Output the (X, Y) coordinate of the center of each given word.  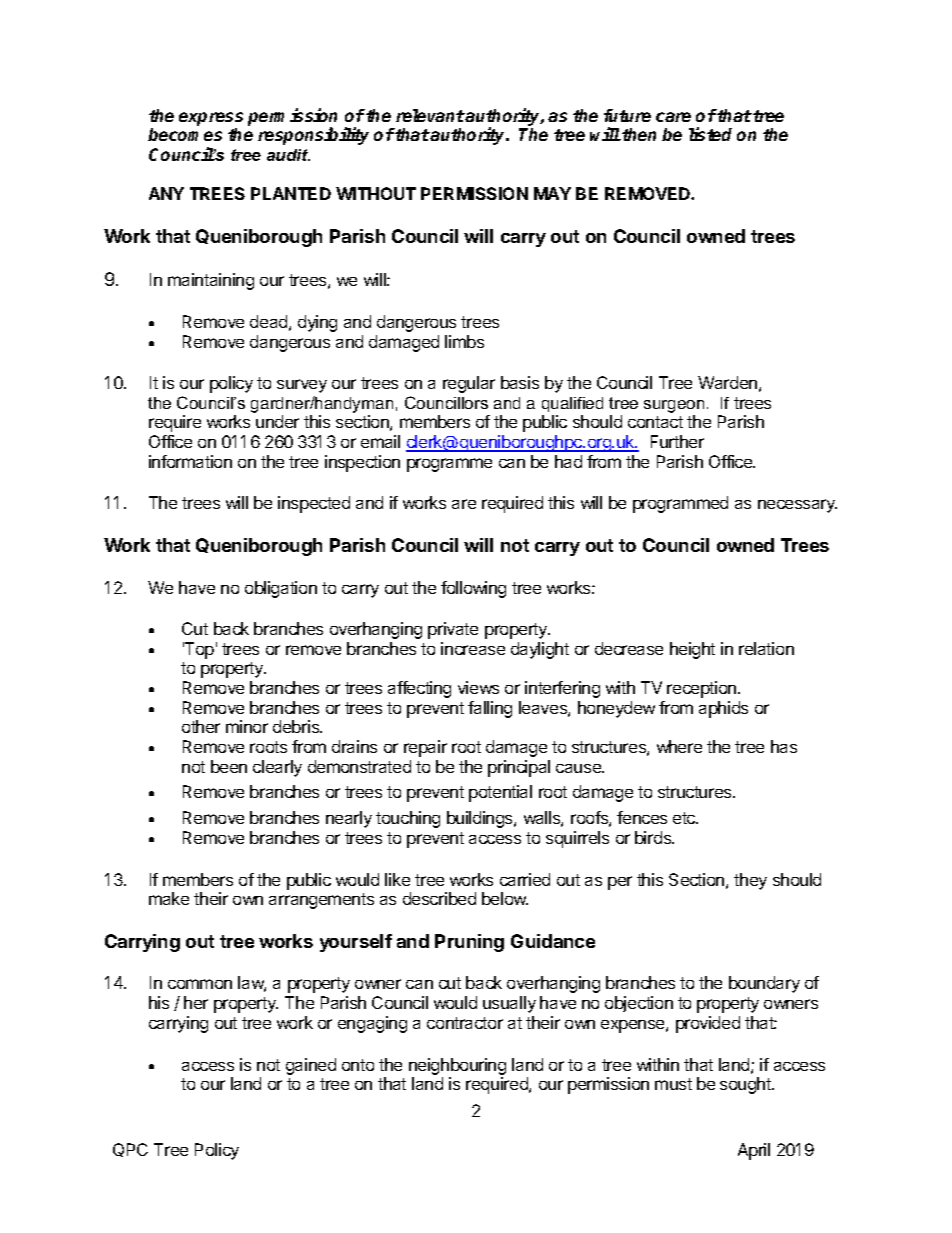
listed (710, 134)
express (211, 119)
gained (311, 1066)
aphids (723, 709)
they (750, 881)
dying (317, 323)
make (169, 898)
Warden (727, 382)
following (473, 589)
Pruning (469, 943)
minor (247, 726)
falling (490, 709)
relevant (430, 115)
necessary (797, 506)
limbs (464, 341)
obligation (281, 589)
